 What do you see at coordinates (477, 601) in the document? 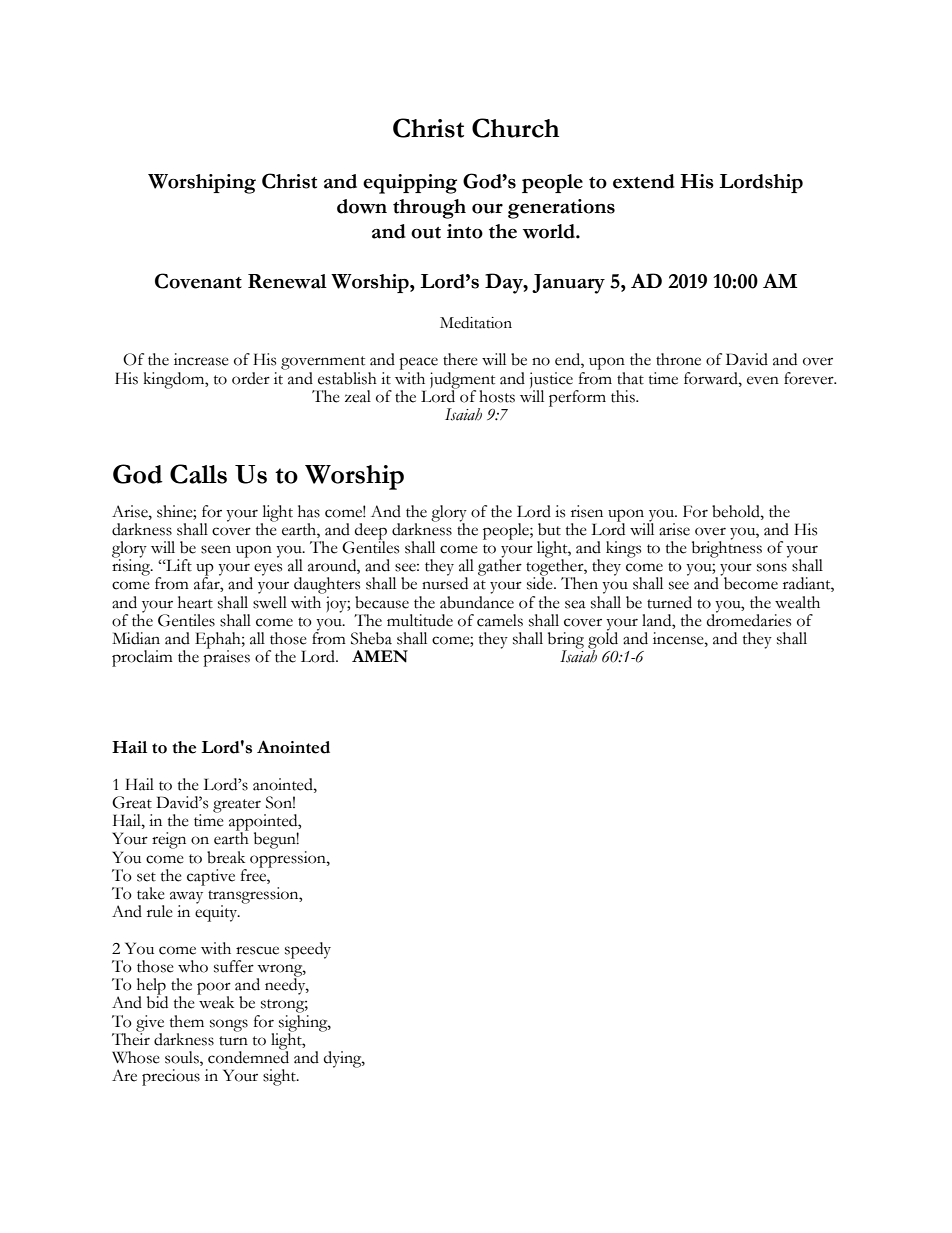
I see `abundance` at bounding box center [477, 601].
